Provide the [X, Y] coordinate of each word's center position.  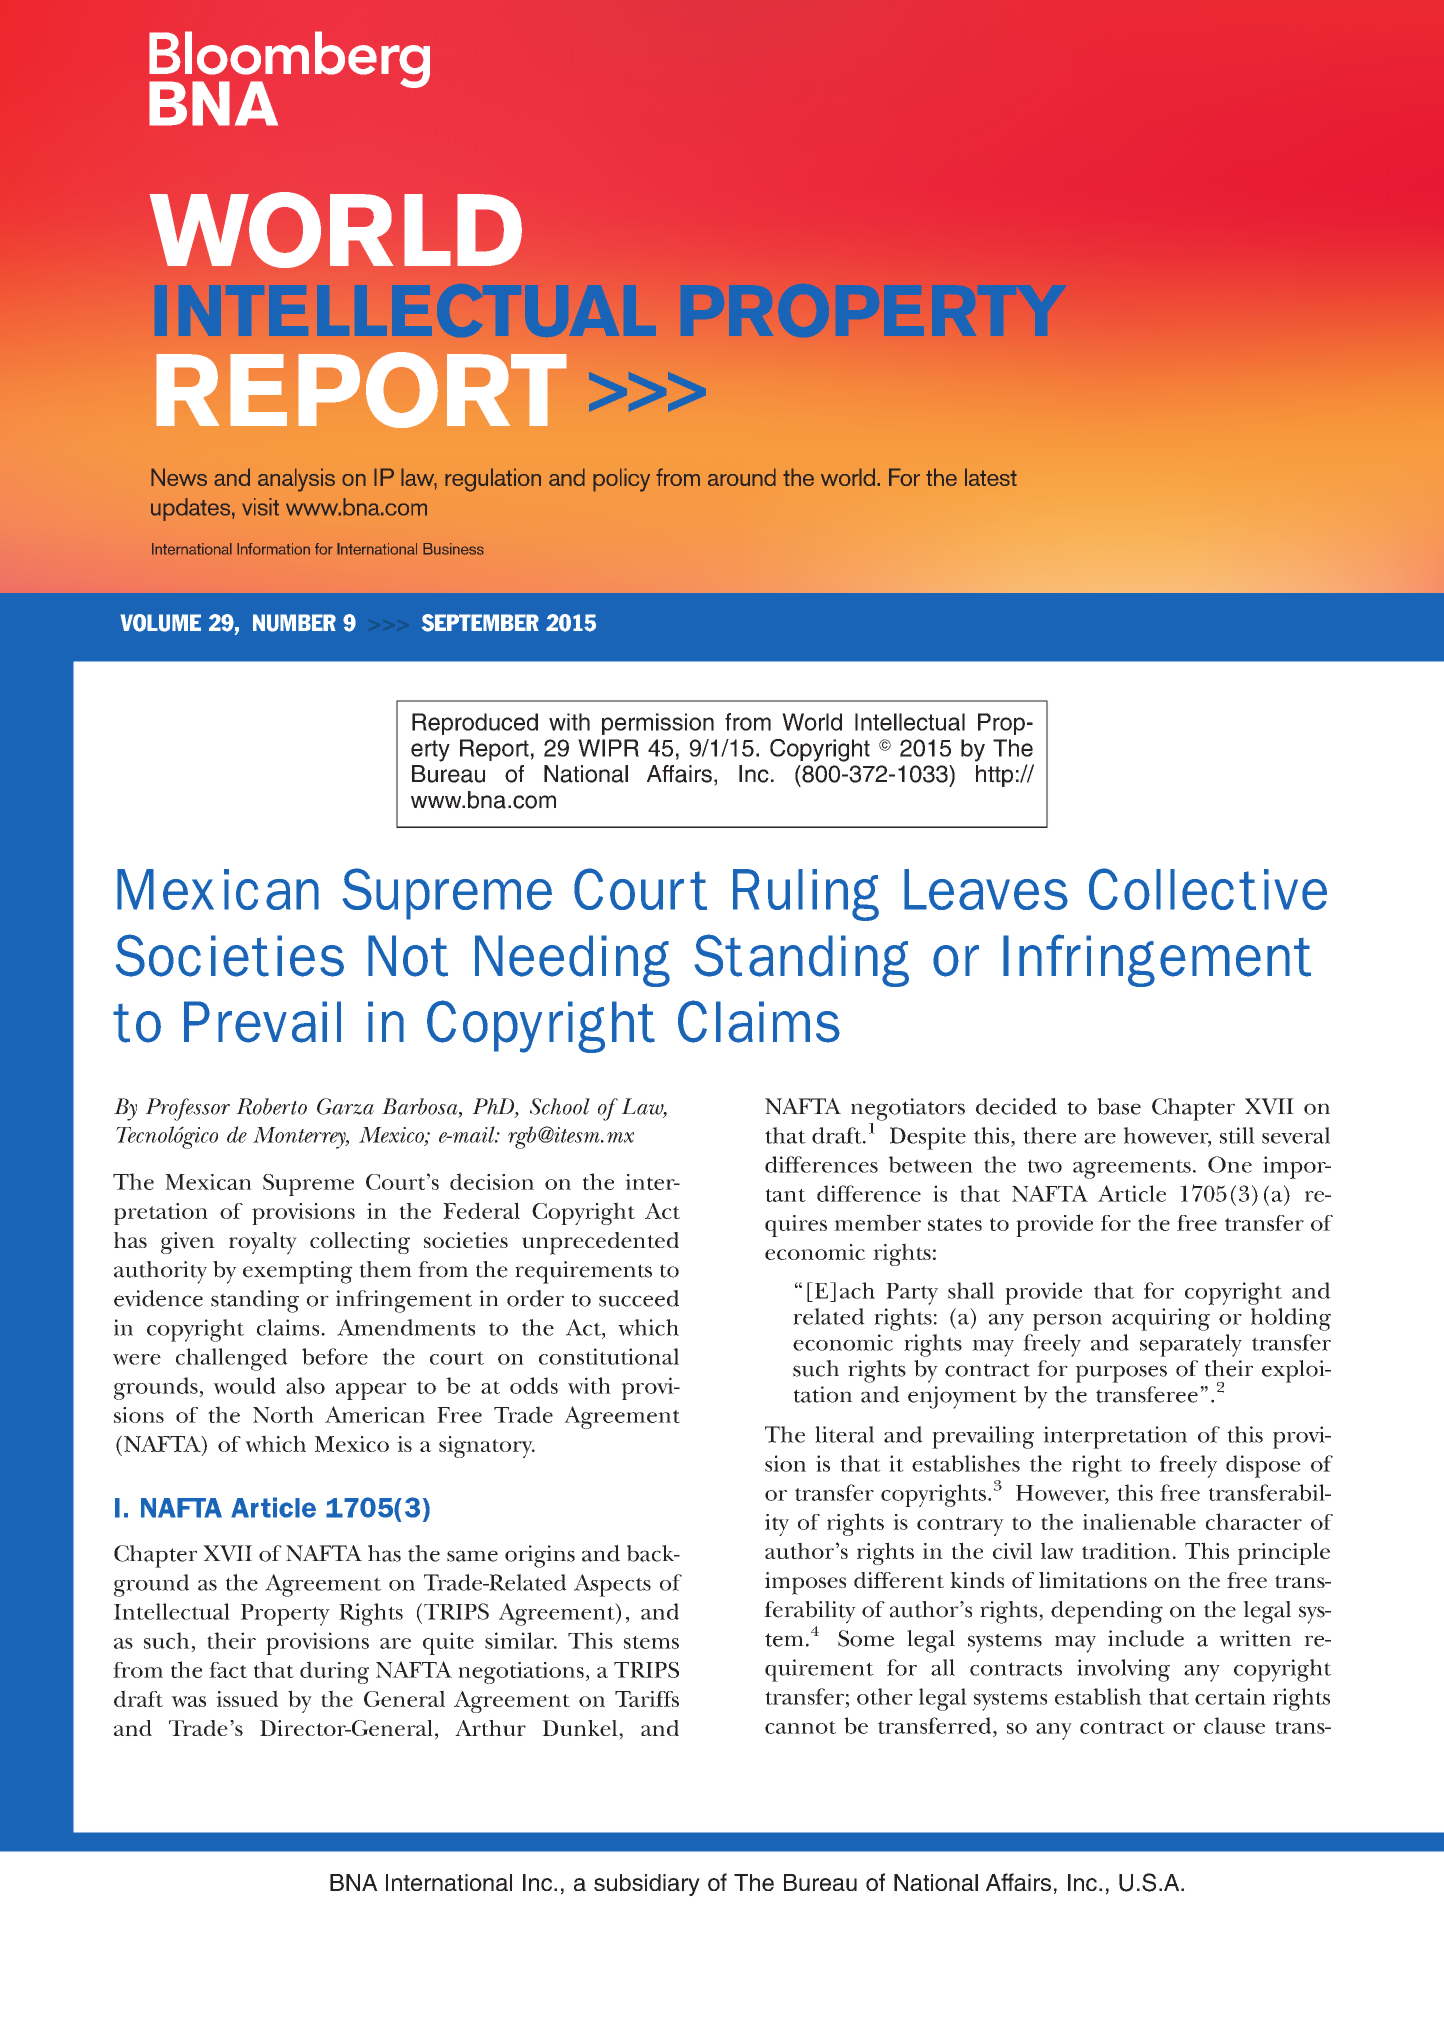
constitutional [609, 1356]
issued [247, 1698]
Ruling [806, 895]
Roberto [271, 1106]
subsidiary [647, 1885]
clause [1234, 1725]
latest [991, 477]
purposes [1121, 1374]
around [742, 477]
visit [260, 507]
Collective [1208, 889]
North [283, 1414]
